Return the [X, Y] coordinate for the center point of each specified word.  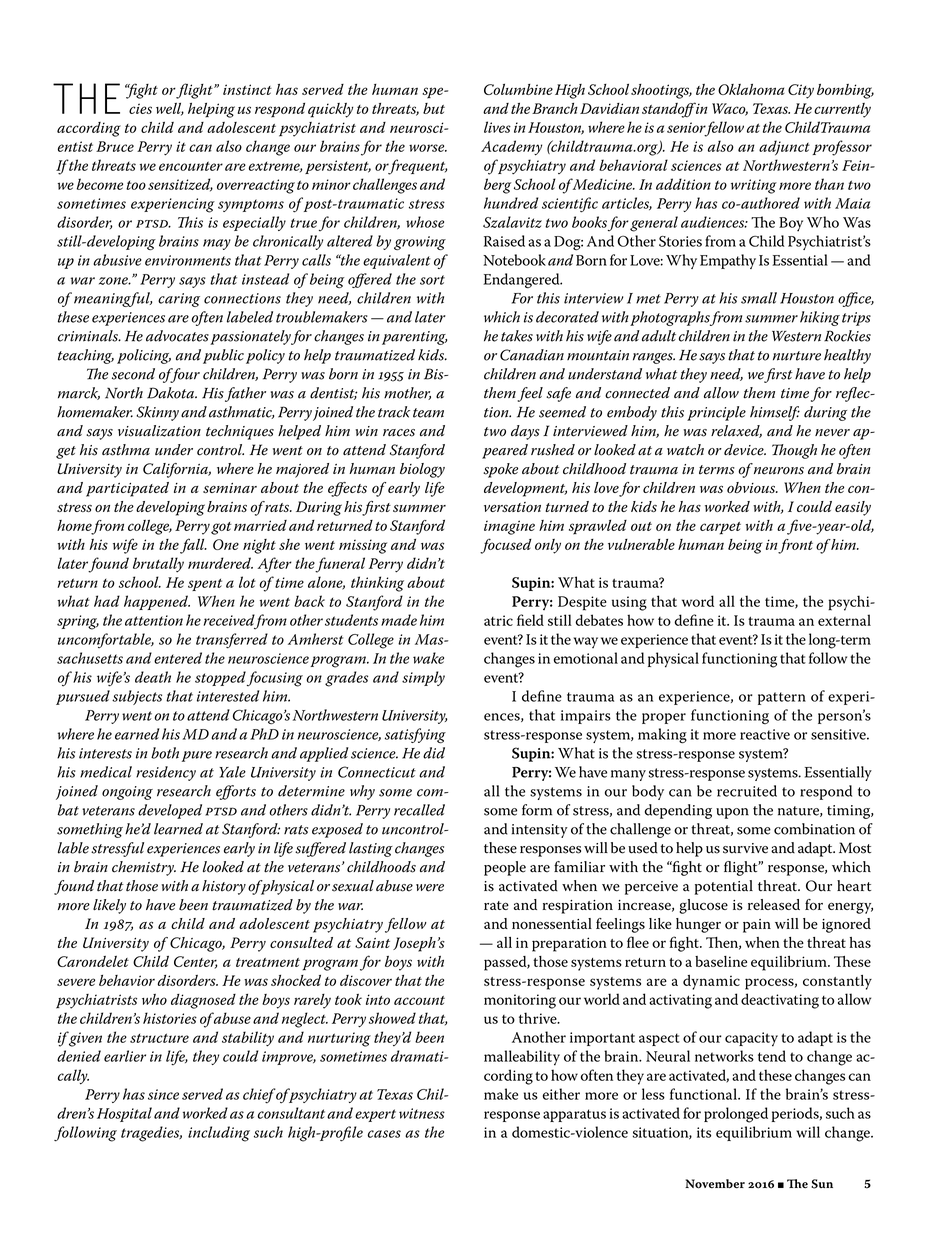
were [430, 888]
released [774, 904]
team [428, 413]
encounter [191, 166]
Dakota [172, 393]
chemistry [144, 868]
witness [422, 1113]
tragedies [151, 1134]
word [698, 601]
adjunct [784, 148]
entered [178, 658]
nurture [797, 356]
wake [428, 658]
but [434, 108]
